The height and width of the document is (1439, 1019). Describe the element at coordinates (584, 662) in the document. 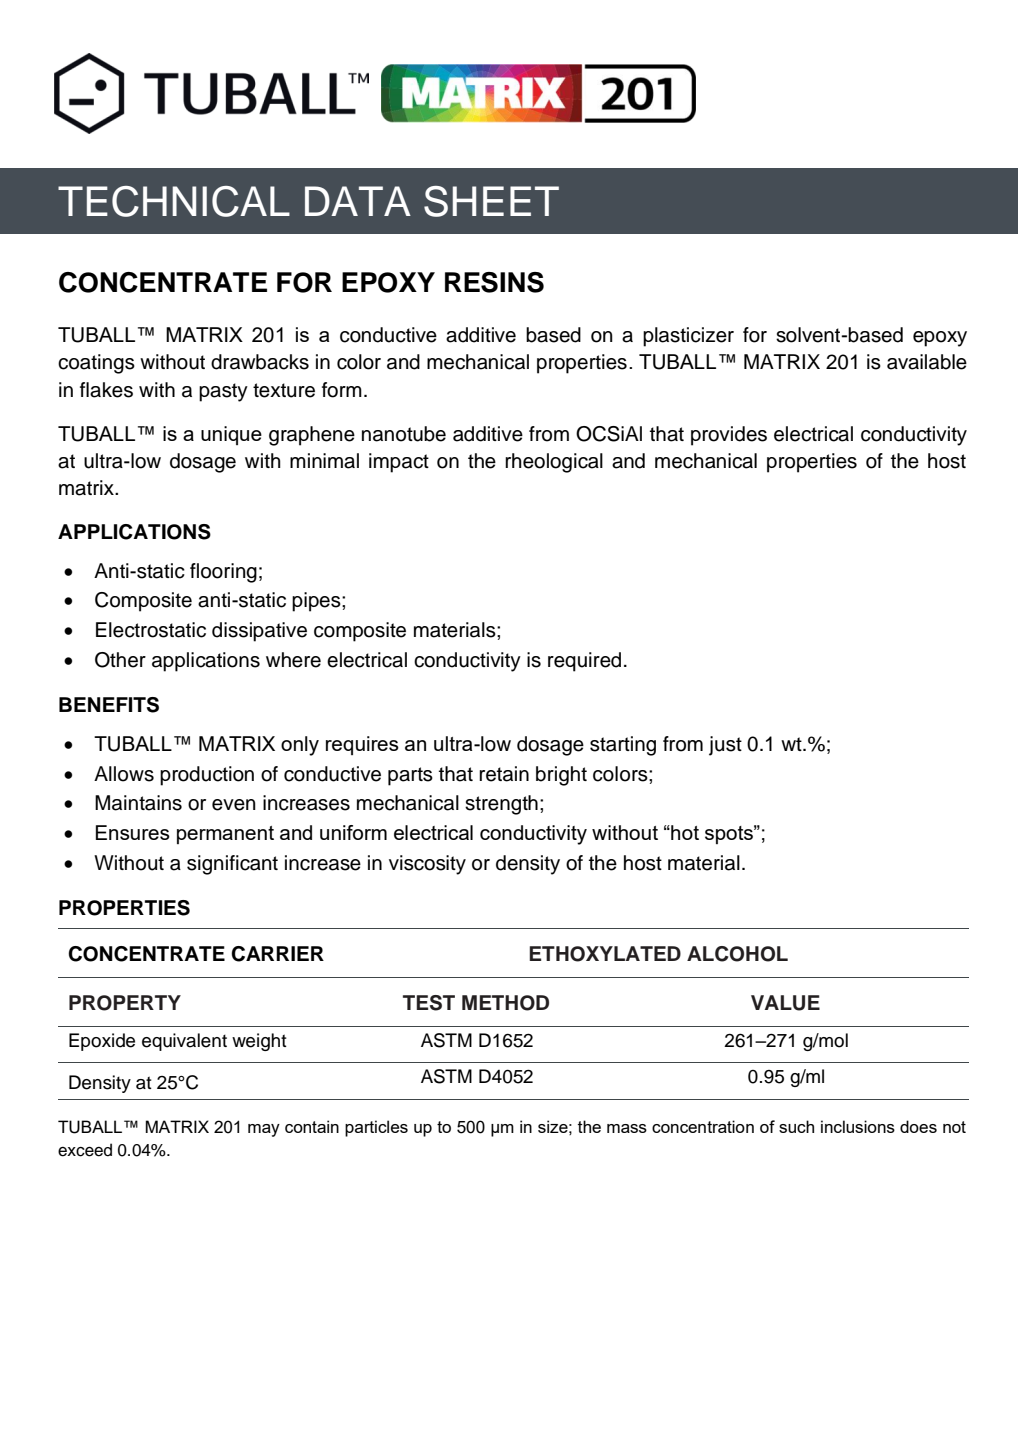

I see `required` at that location.
